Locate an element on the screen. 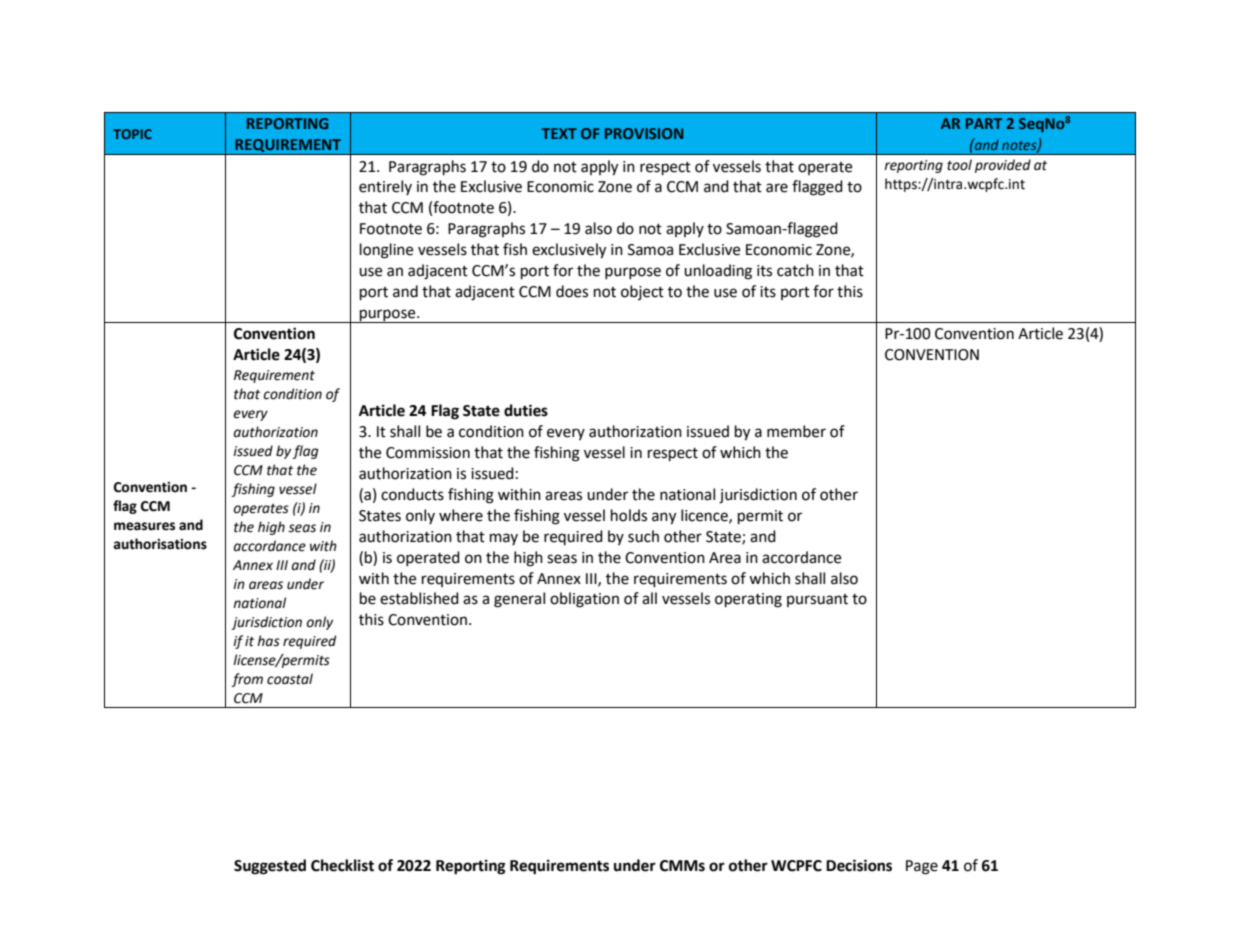 This screenshot has height=952, width=1233. member is located at coordinates (796, 431).
